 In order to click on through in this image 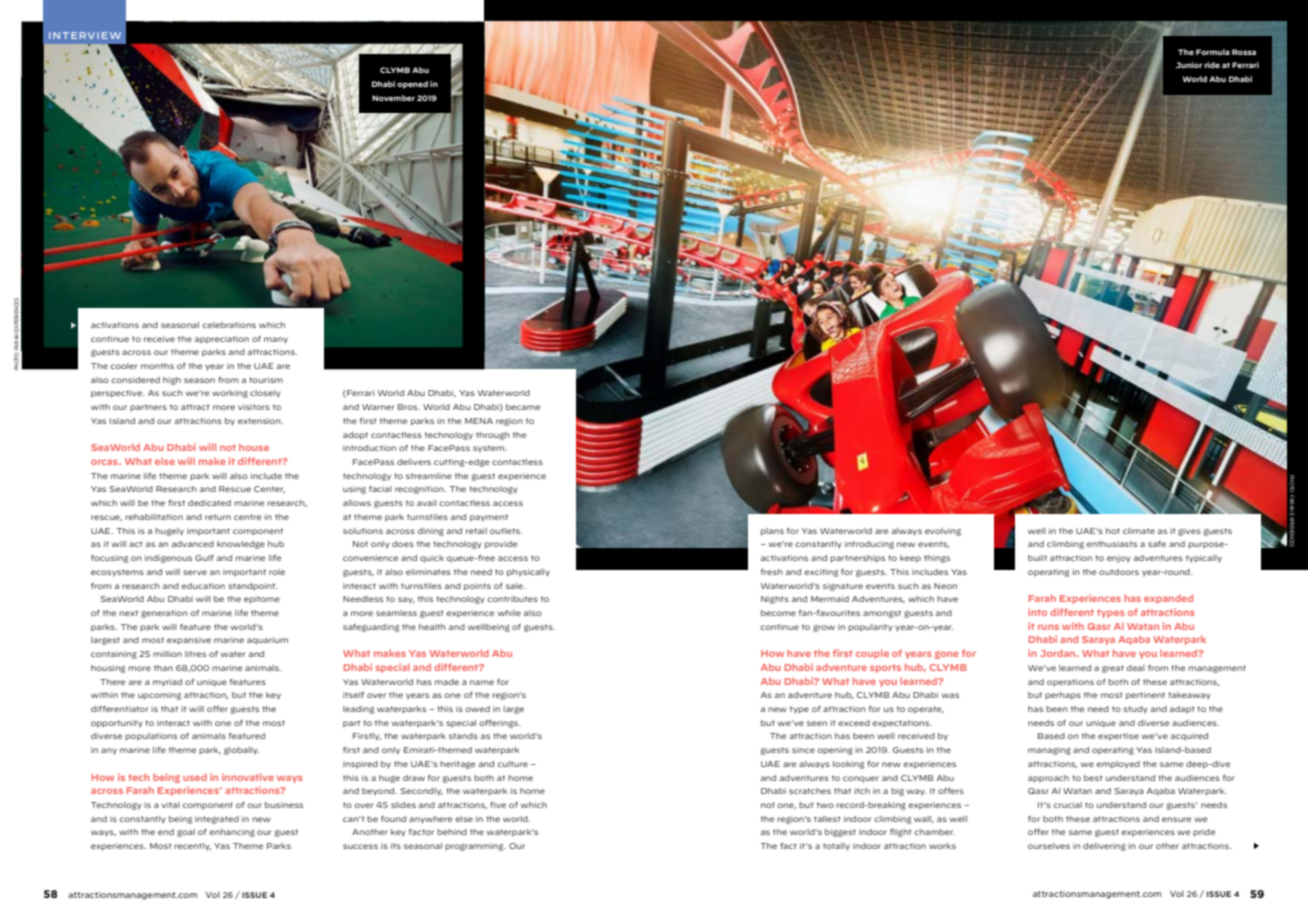, I will do `click(493, 436)`.
